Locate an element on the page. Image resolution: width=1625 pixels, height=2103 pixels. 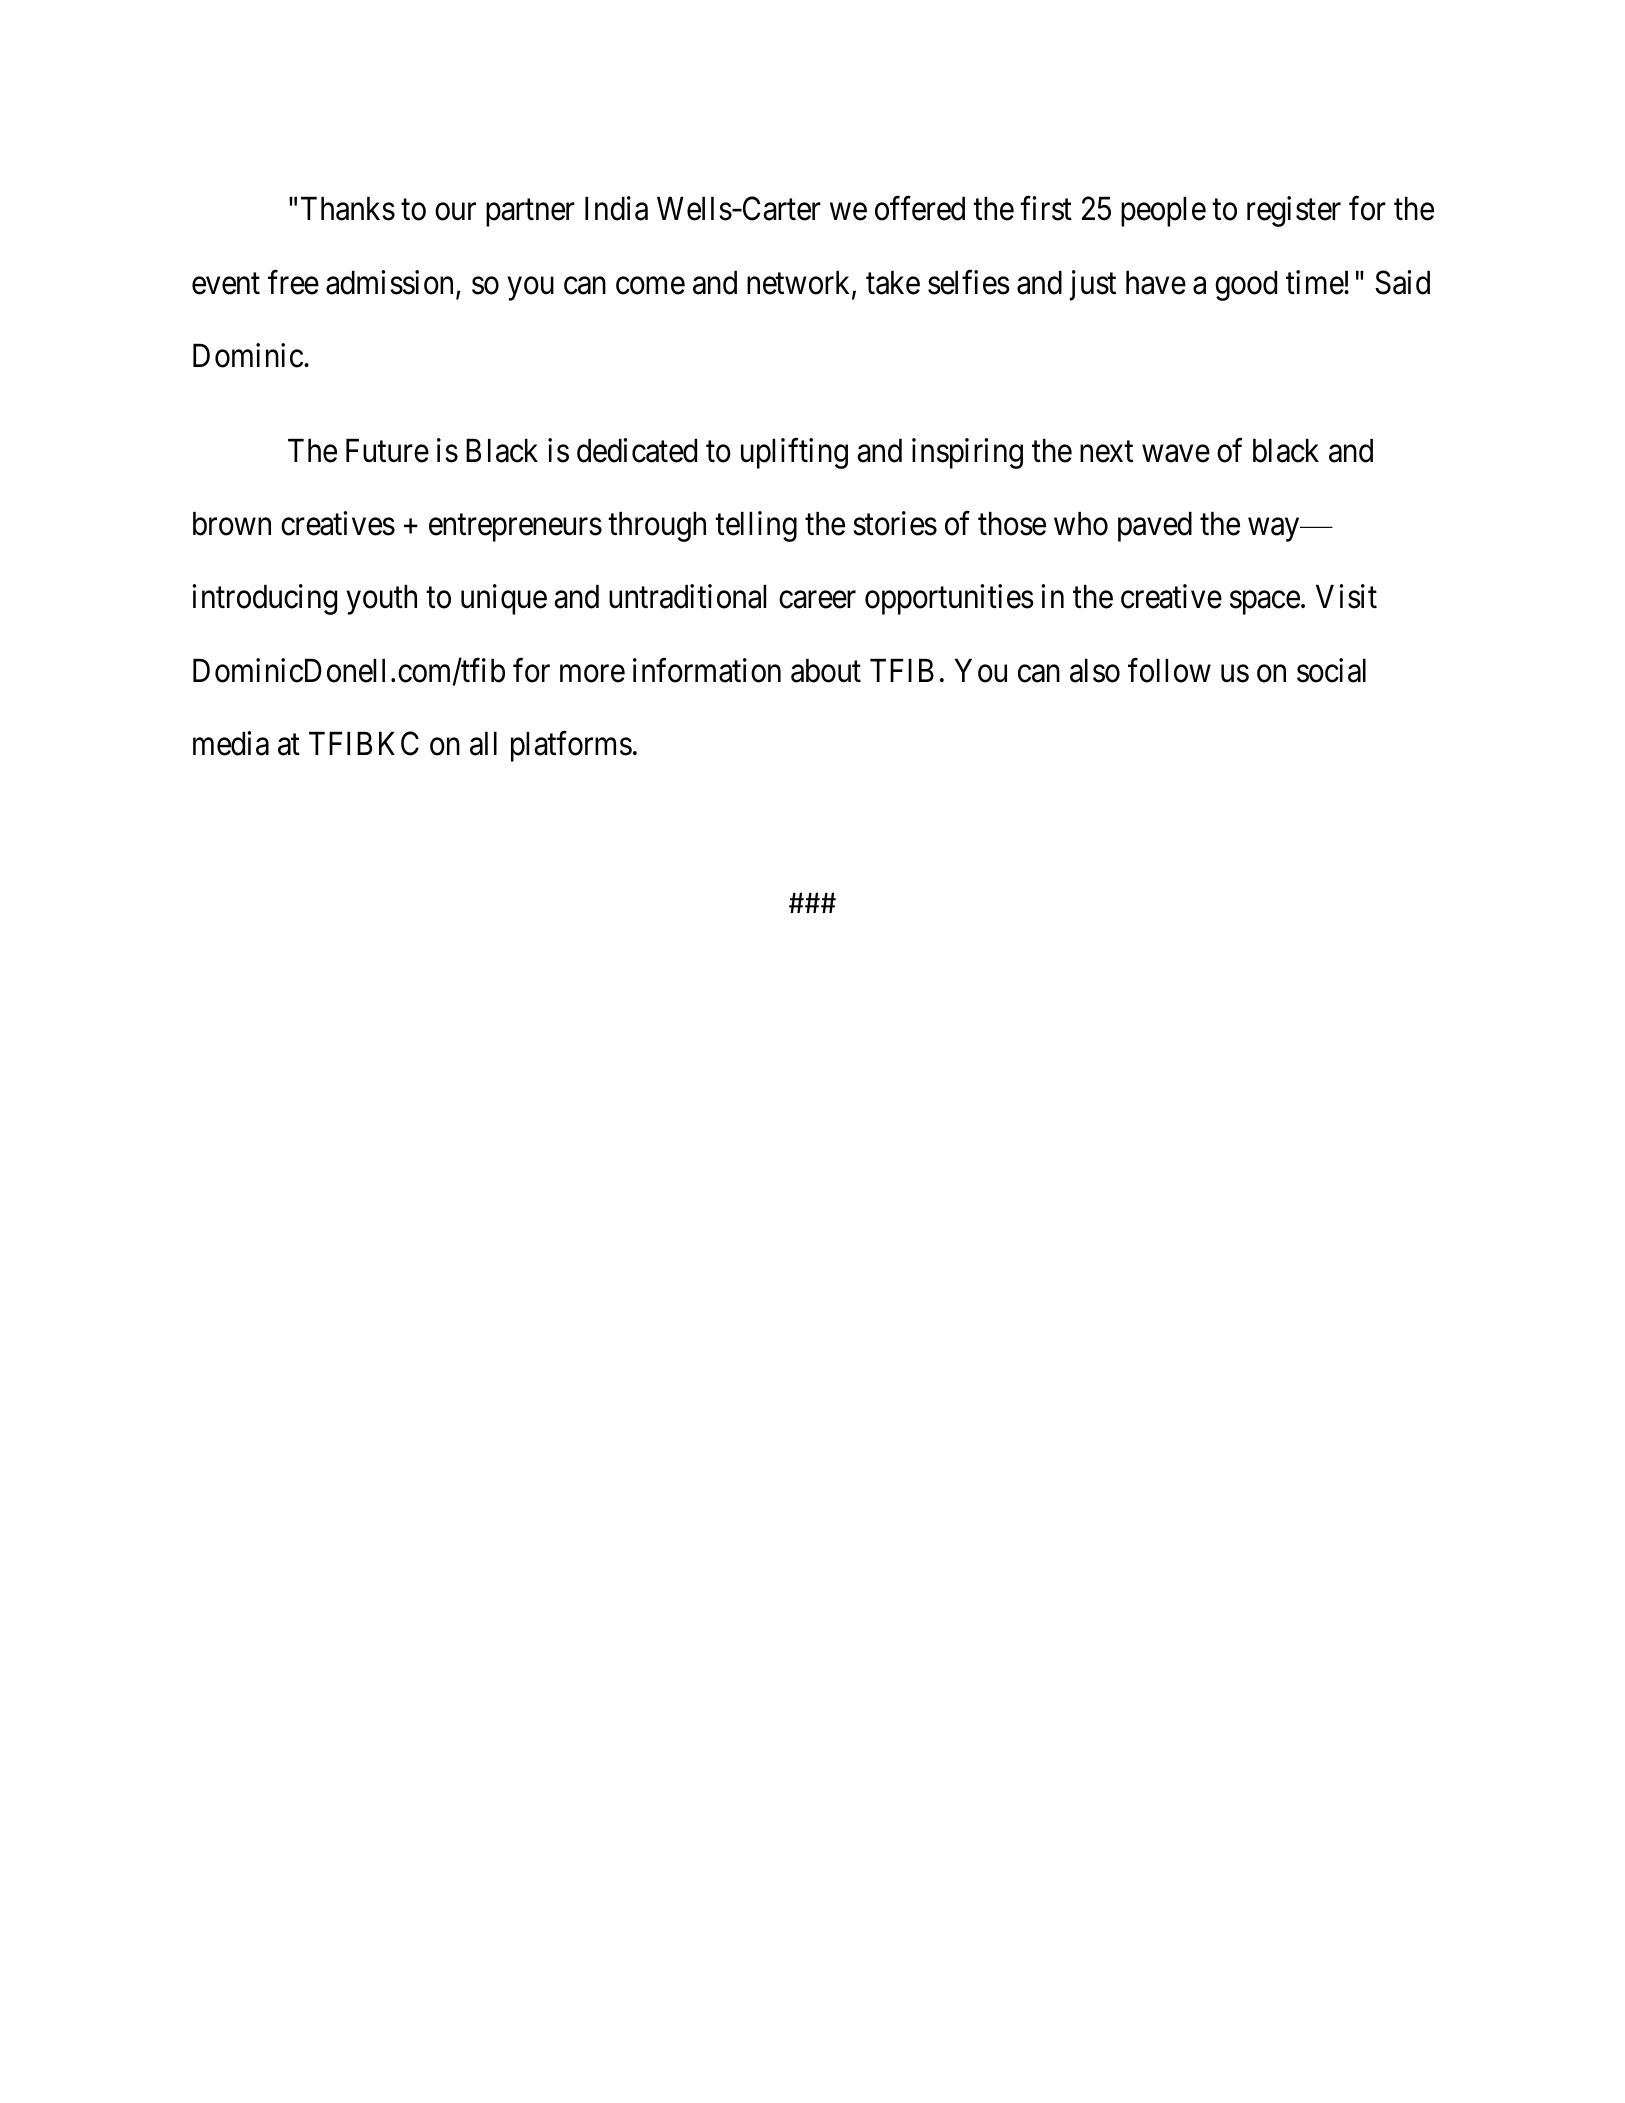
Thanks is located at coordinates (348, 209).
